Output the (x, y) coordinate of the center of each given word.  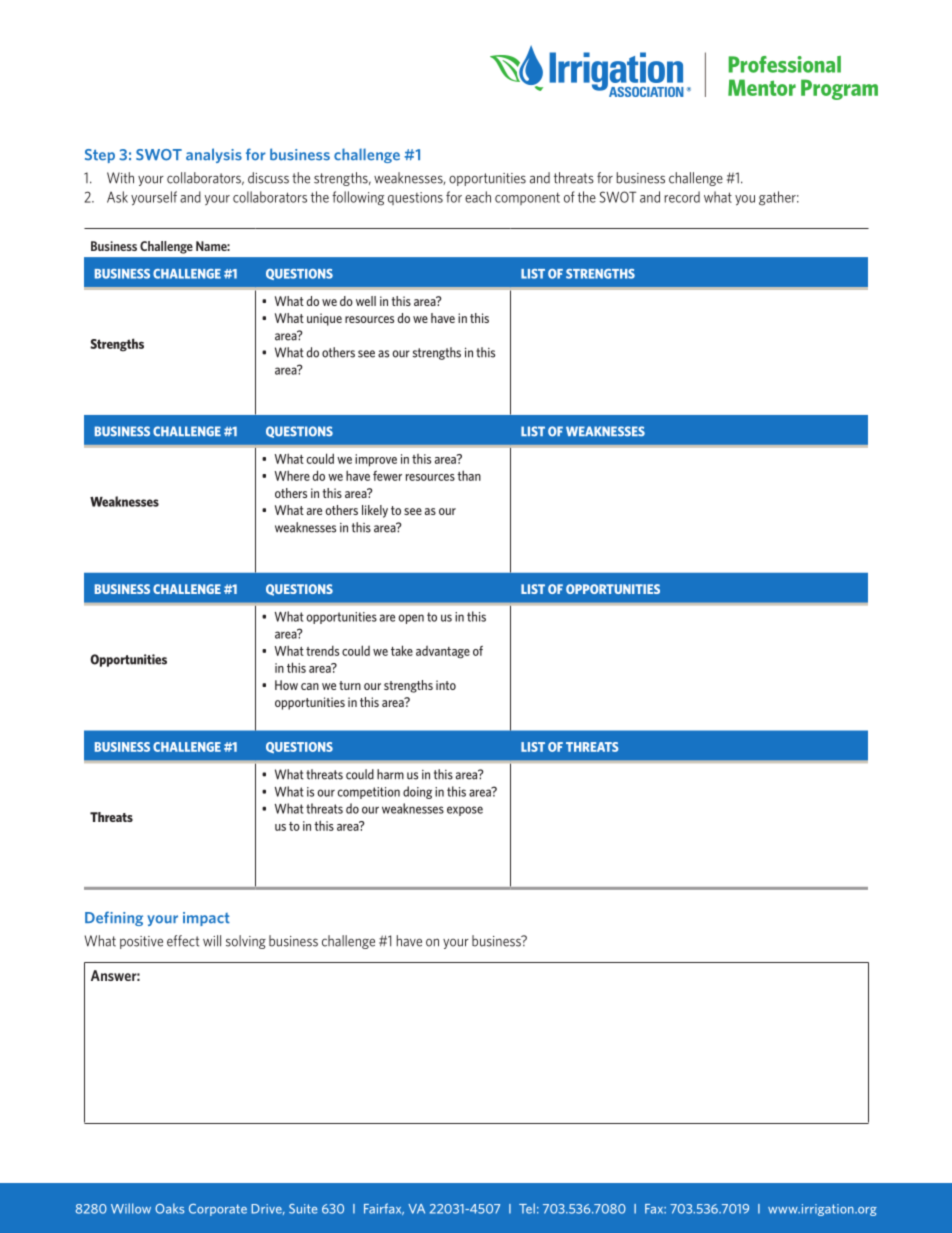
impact (206, 919)
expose (465, 811)
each (478, 197)
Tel (527, 1208)
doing (417, 792)
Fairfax (384, 1209)
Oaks (170, 1208)
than (469, 475)
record (682, 197)
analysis (214, 155)
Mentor (762, 87)
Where (292, 475)
